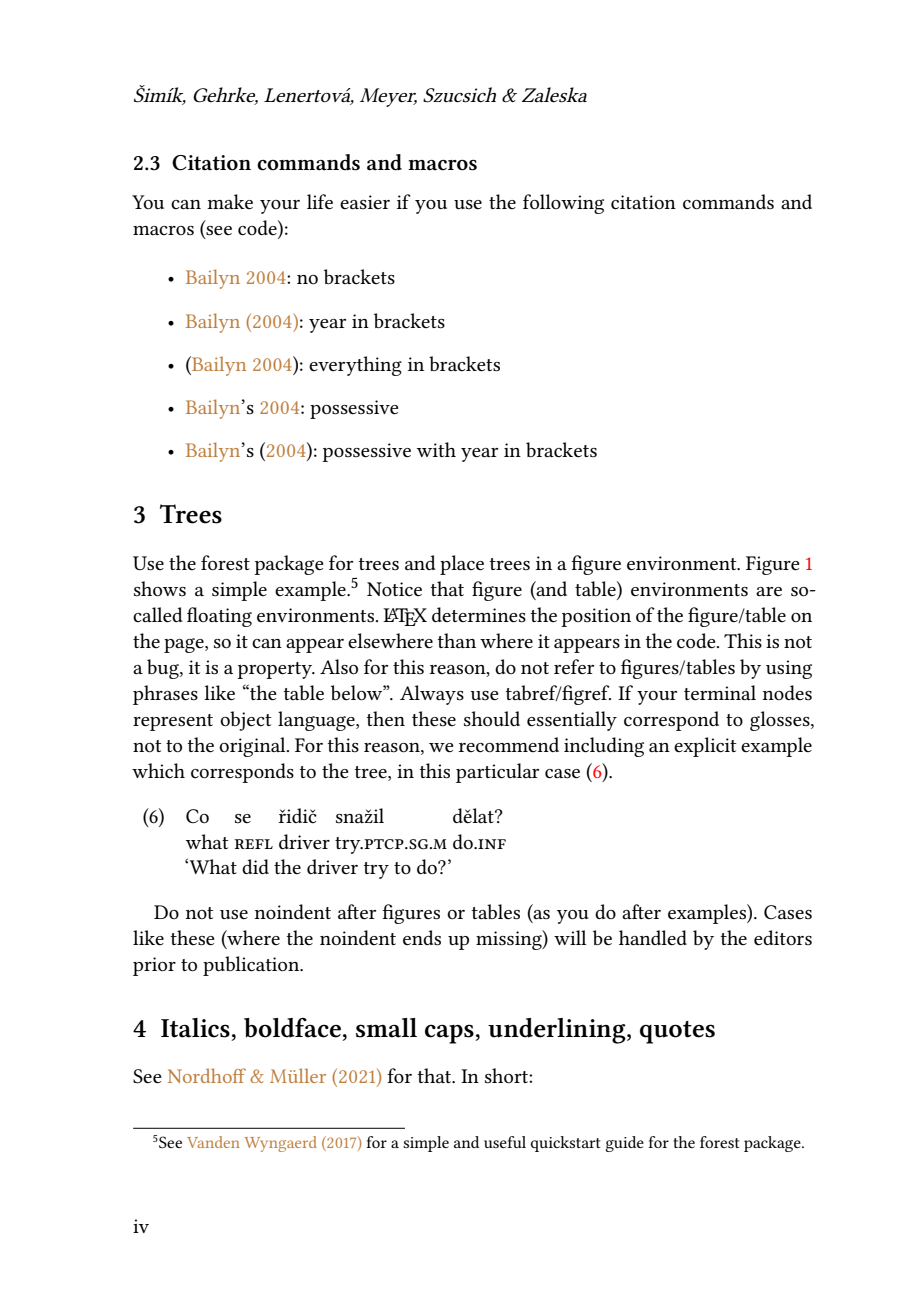 The image size is (924, 1305). What do you see at coordinates (563, 204) in the document?
I see `following` at bounding box center [563, 204].
